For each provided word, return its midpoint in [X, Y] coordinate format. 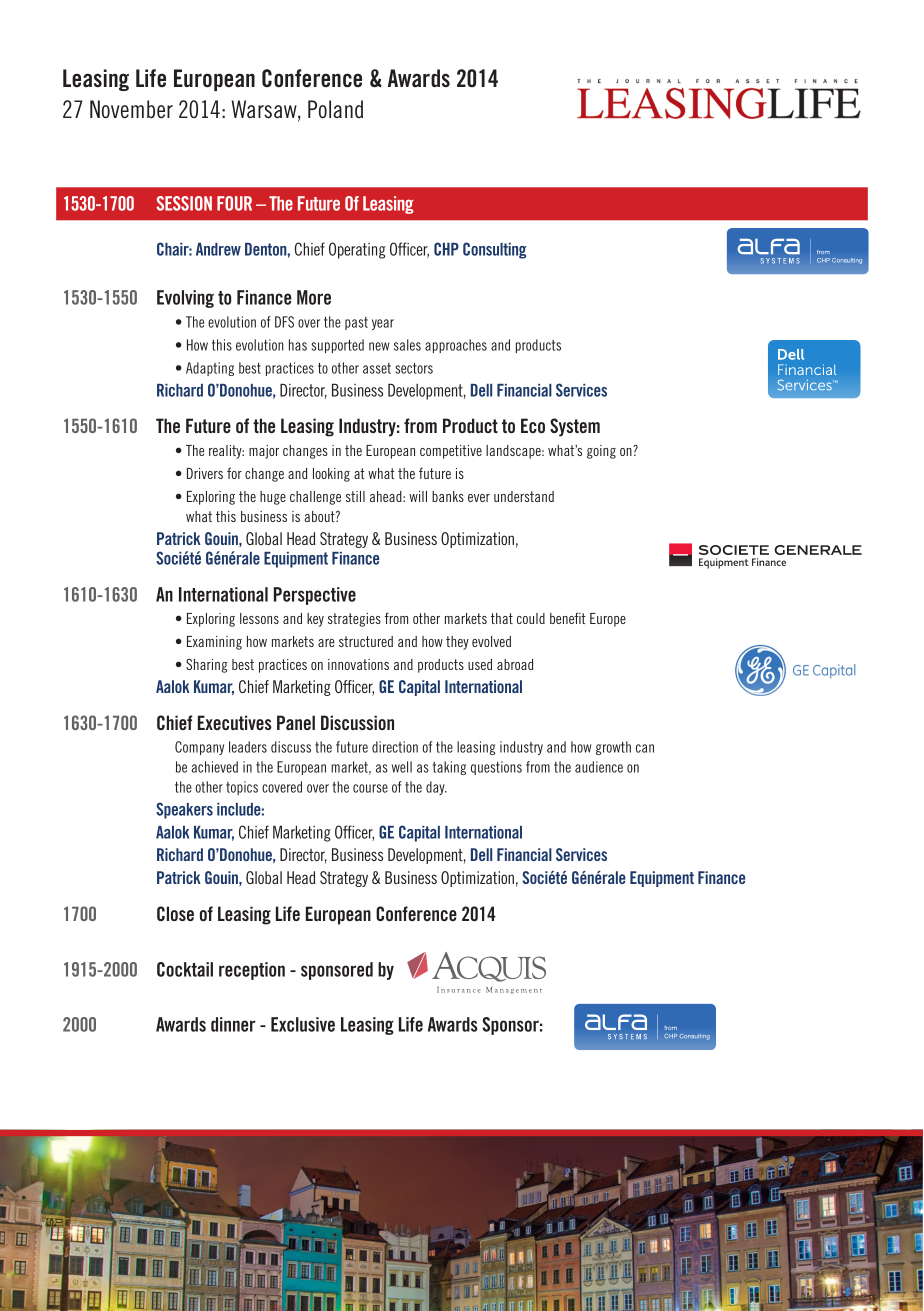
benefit [568, 618]
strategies [354, 620]
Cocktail [185, 969]
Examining [214, 643]
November [131, 109]
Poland [335, 109]
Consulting [495, 250]
